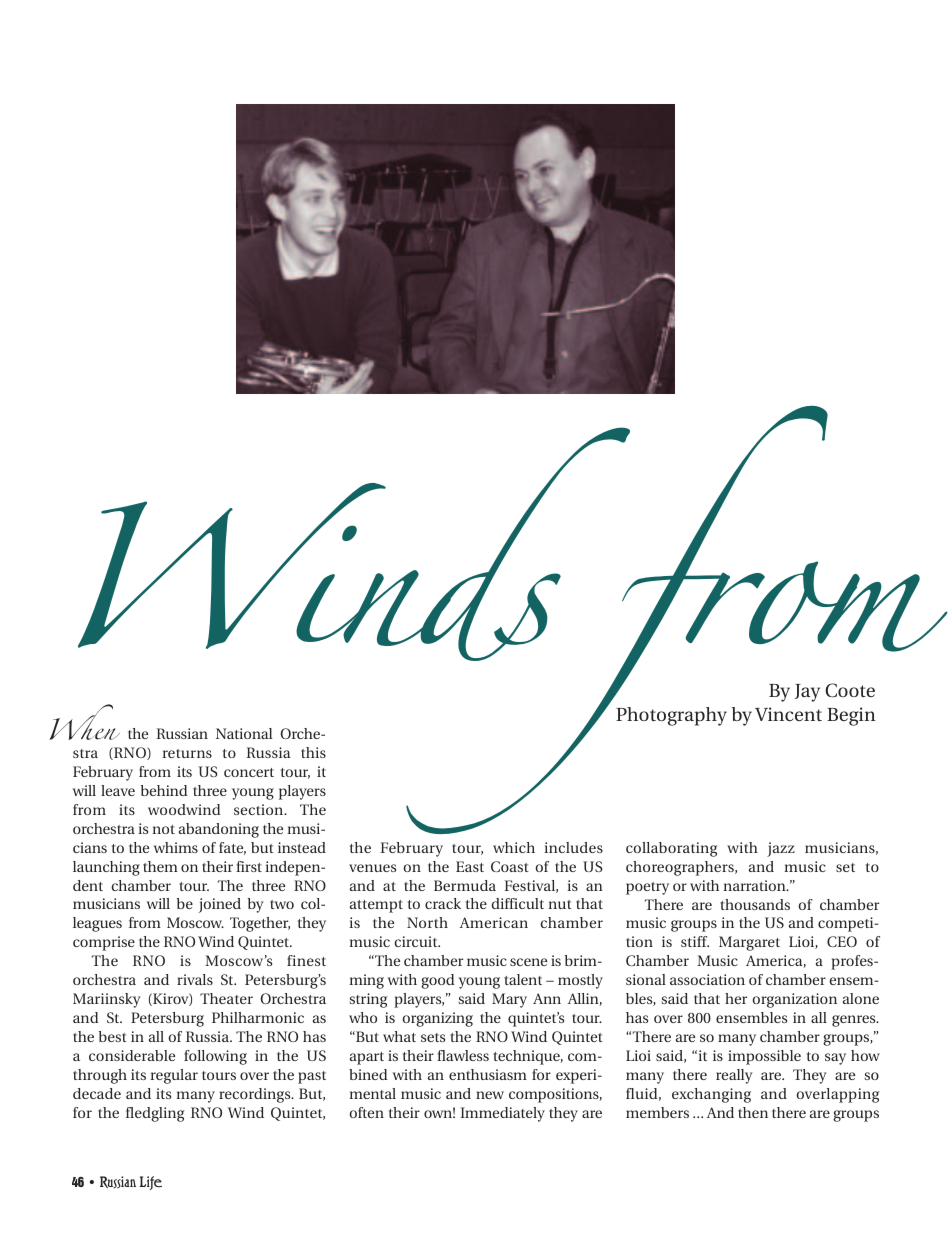 The height and width of the page is (1237, 952). Describe the element at coordinates (749, 943) in the page. I see `Margaret` at that location.
